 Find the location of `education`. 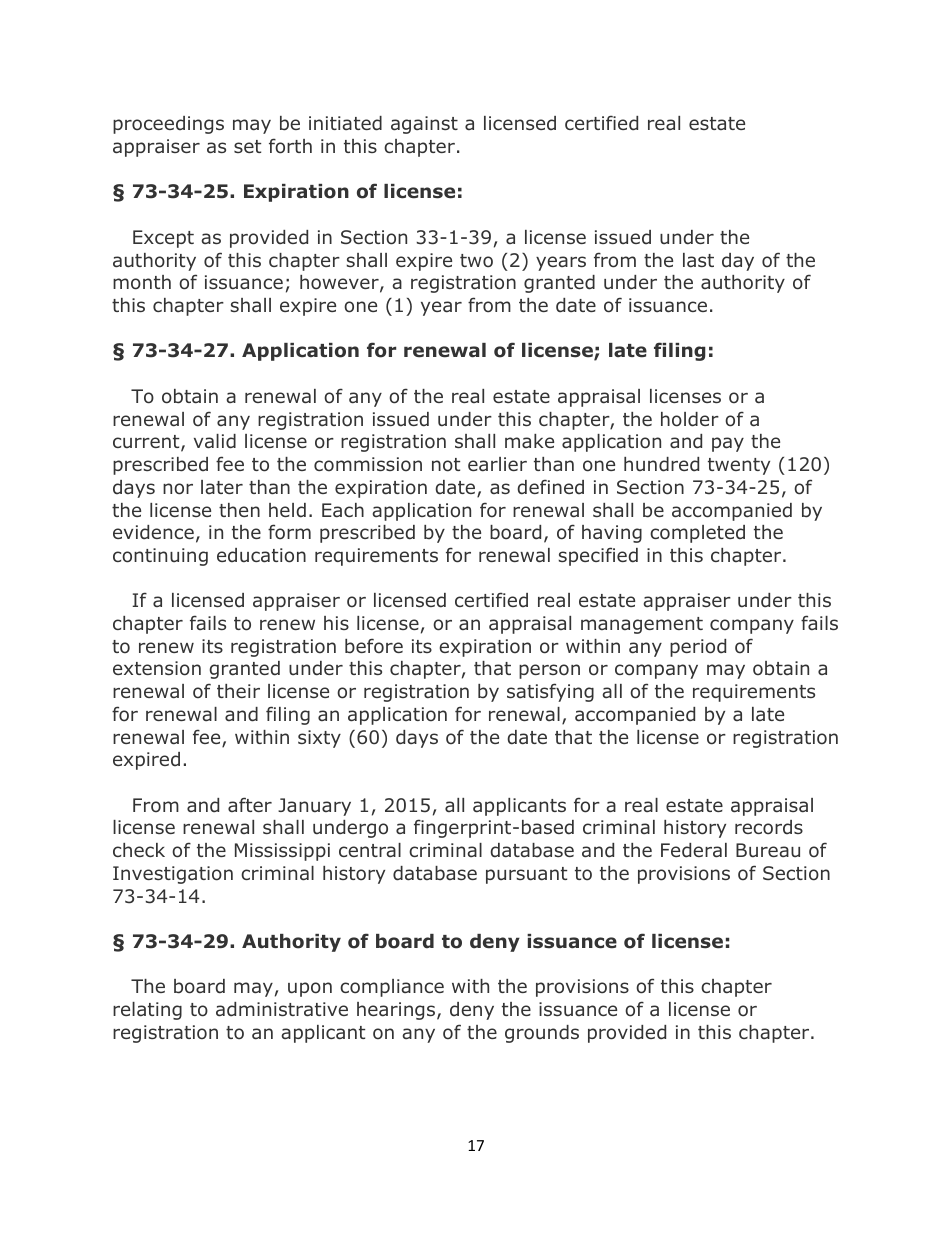

education is located at coordinates (261, 555).
